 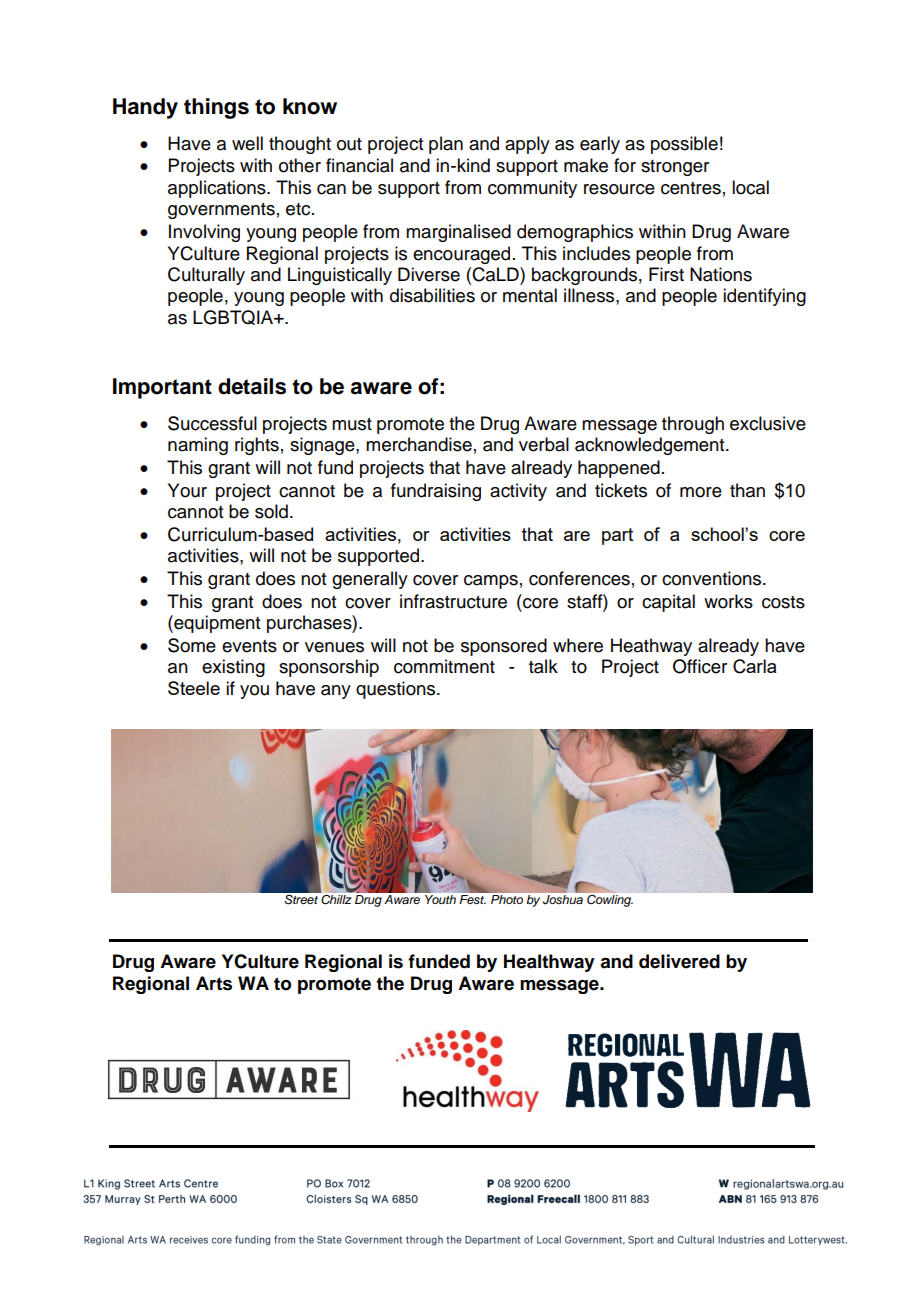 I want to click on disabilities, so click(x=432, y=295).
